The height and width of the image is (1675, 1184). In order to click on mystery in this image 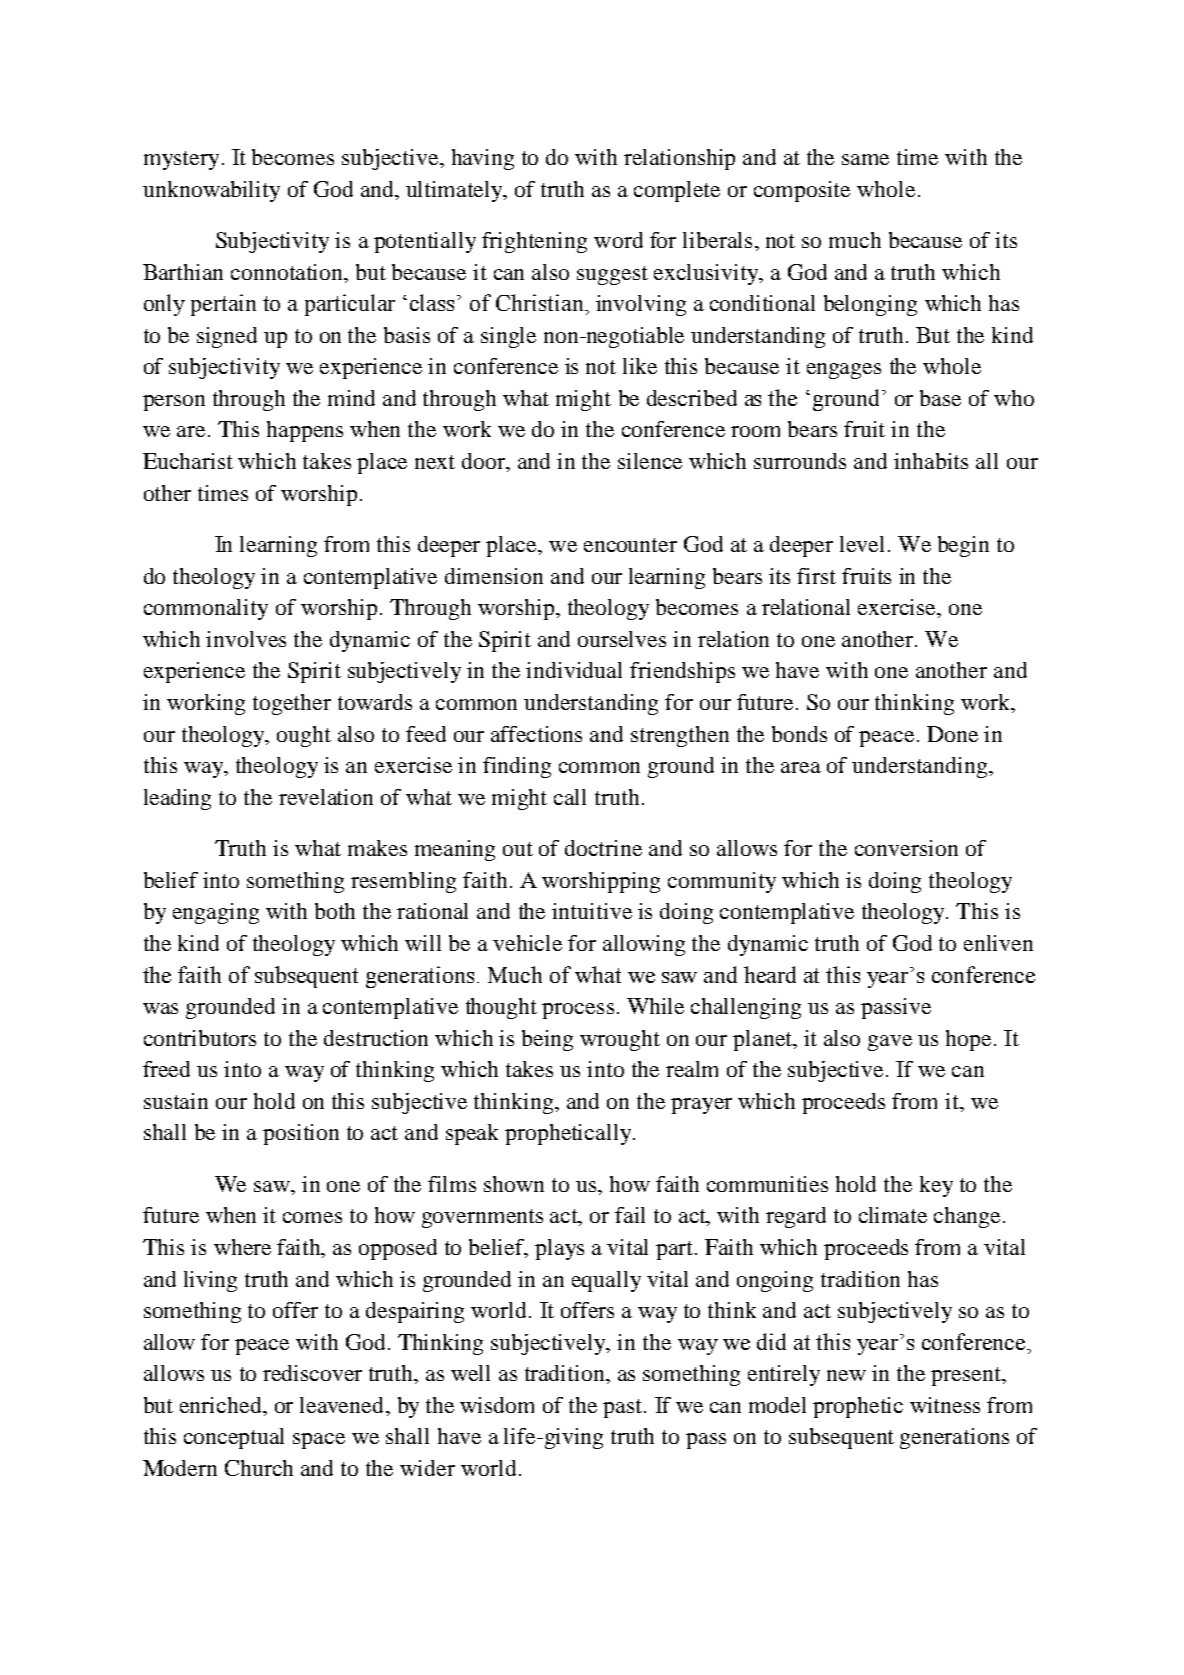, I will do `click(181, 160)`.
